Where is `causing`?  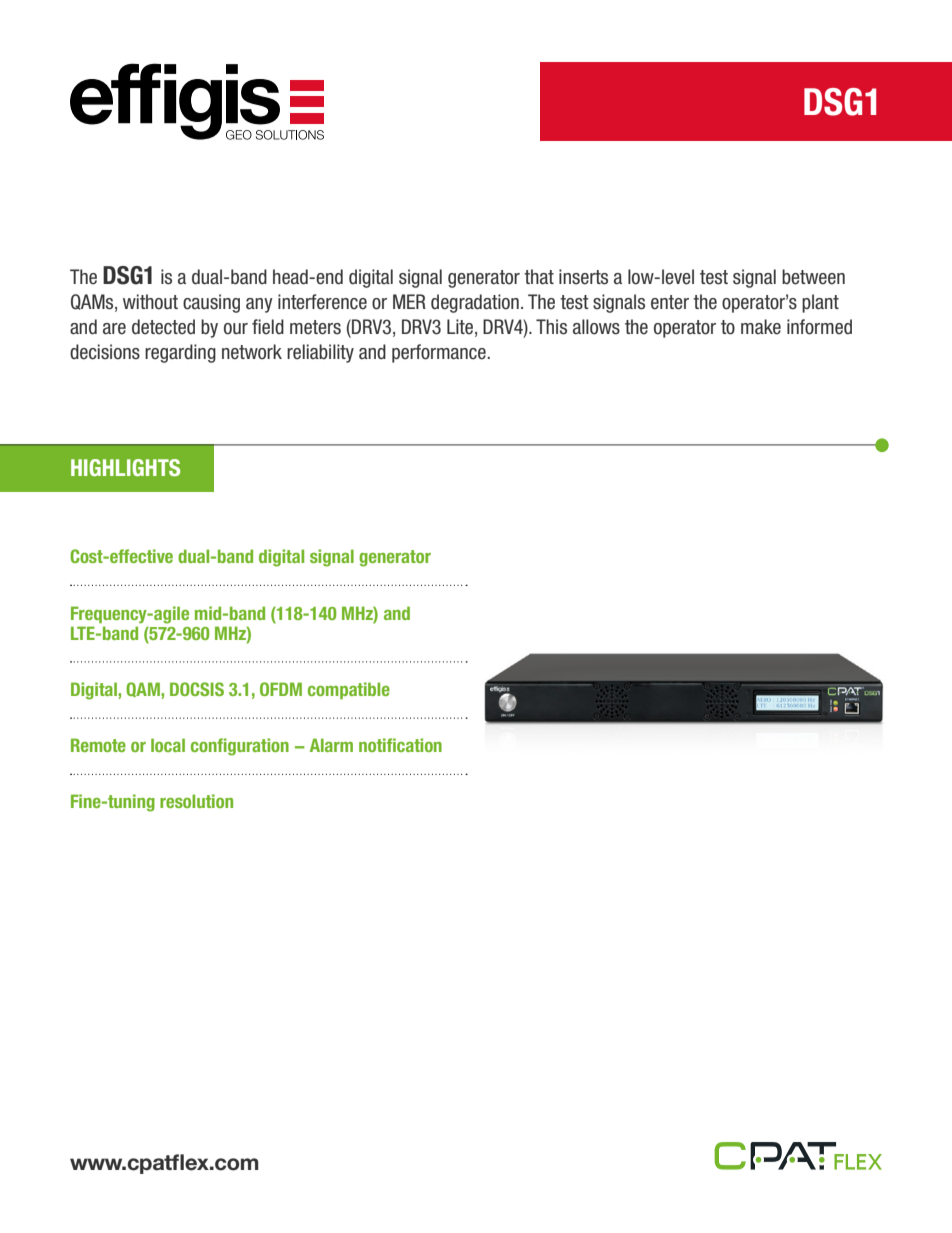 causing is located at coordinates (211, 303).
